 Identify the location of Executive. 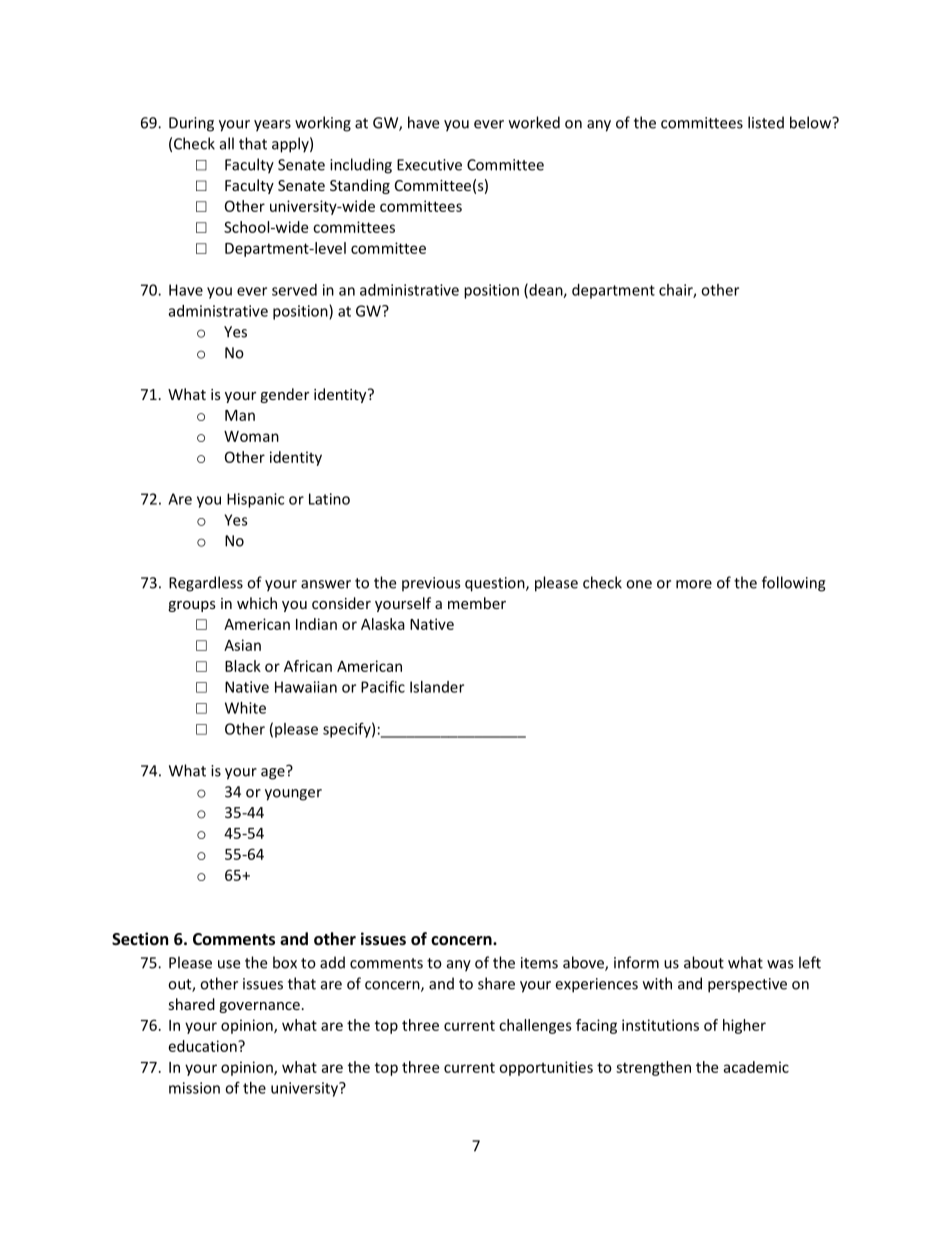
(429, 165).
